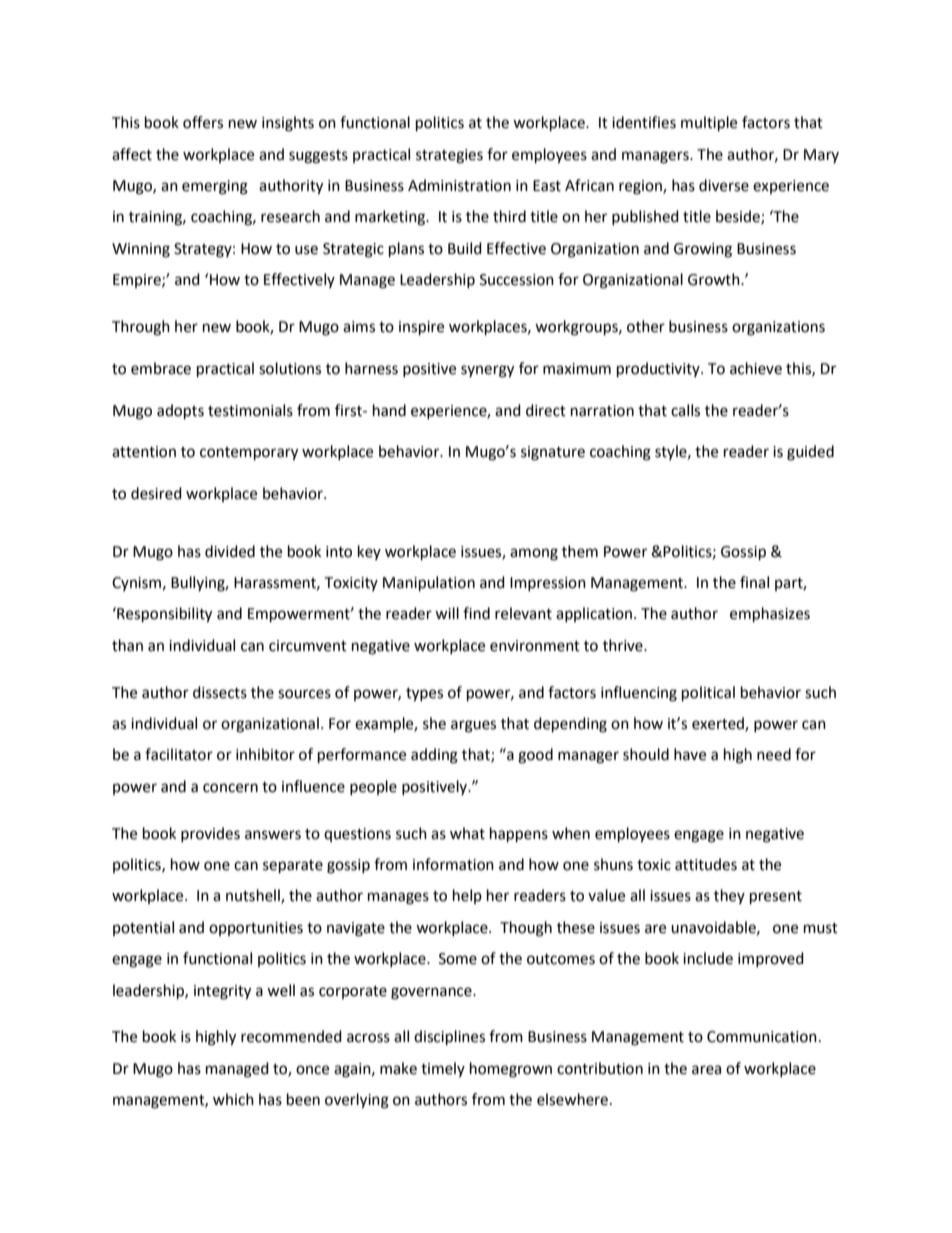 The height and width of the screenshot is (1233, 952). I want to click on area, so click(706, 1070).
